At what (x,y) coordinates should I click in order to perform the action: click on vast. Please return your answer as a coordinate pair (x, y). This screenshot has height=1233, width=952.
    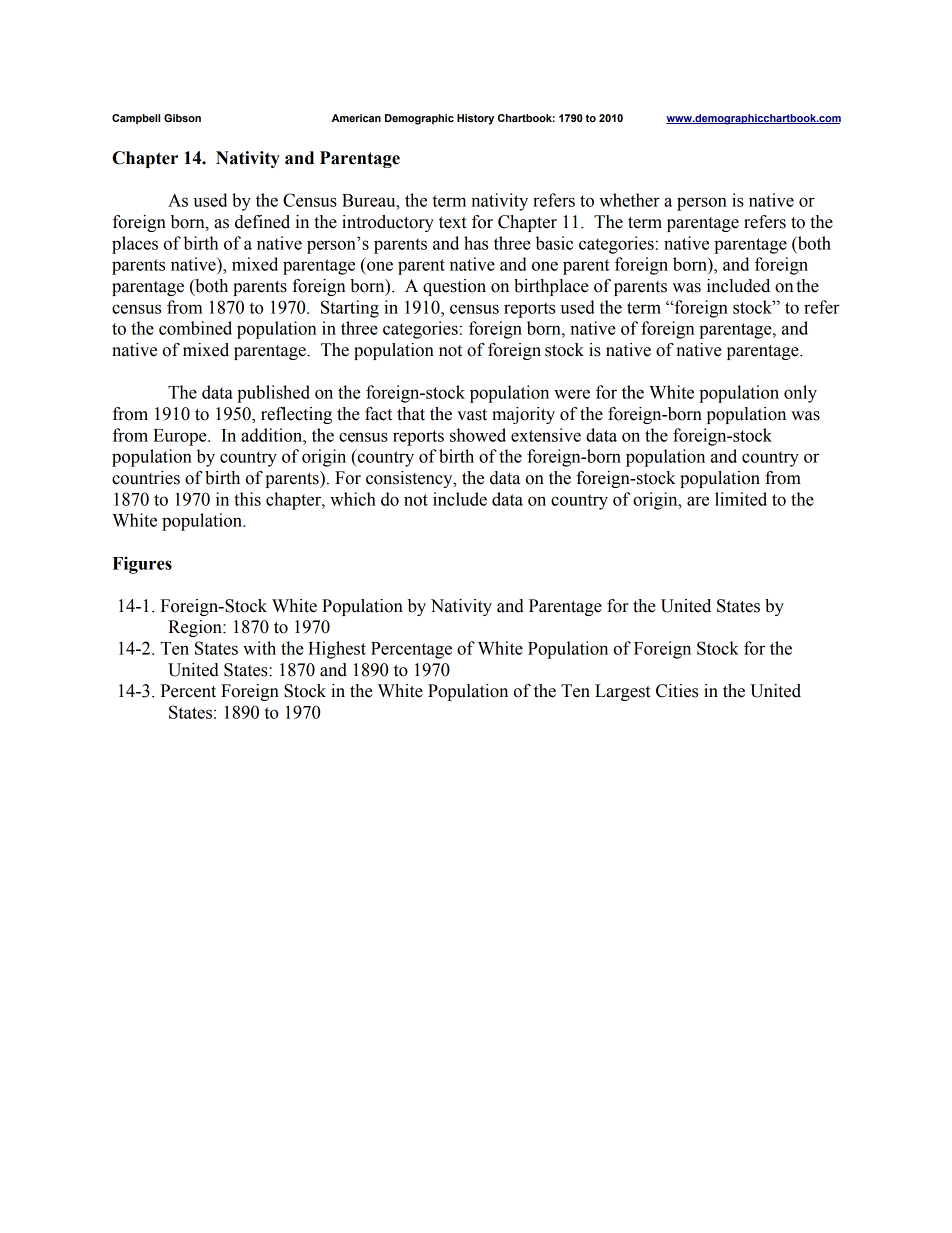
    Looking at the image, I should click on (472, 415).
